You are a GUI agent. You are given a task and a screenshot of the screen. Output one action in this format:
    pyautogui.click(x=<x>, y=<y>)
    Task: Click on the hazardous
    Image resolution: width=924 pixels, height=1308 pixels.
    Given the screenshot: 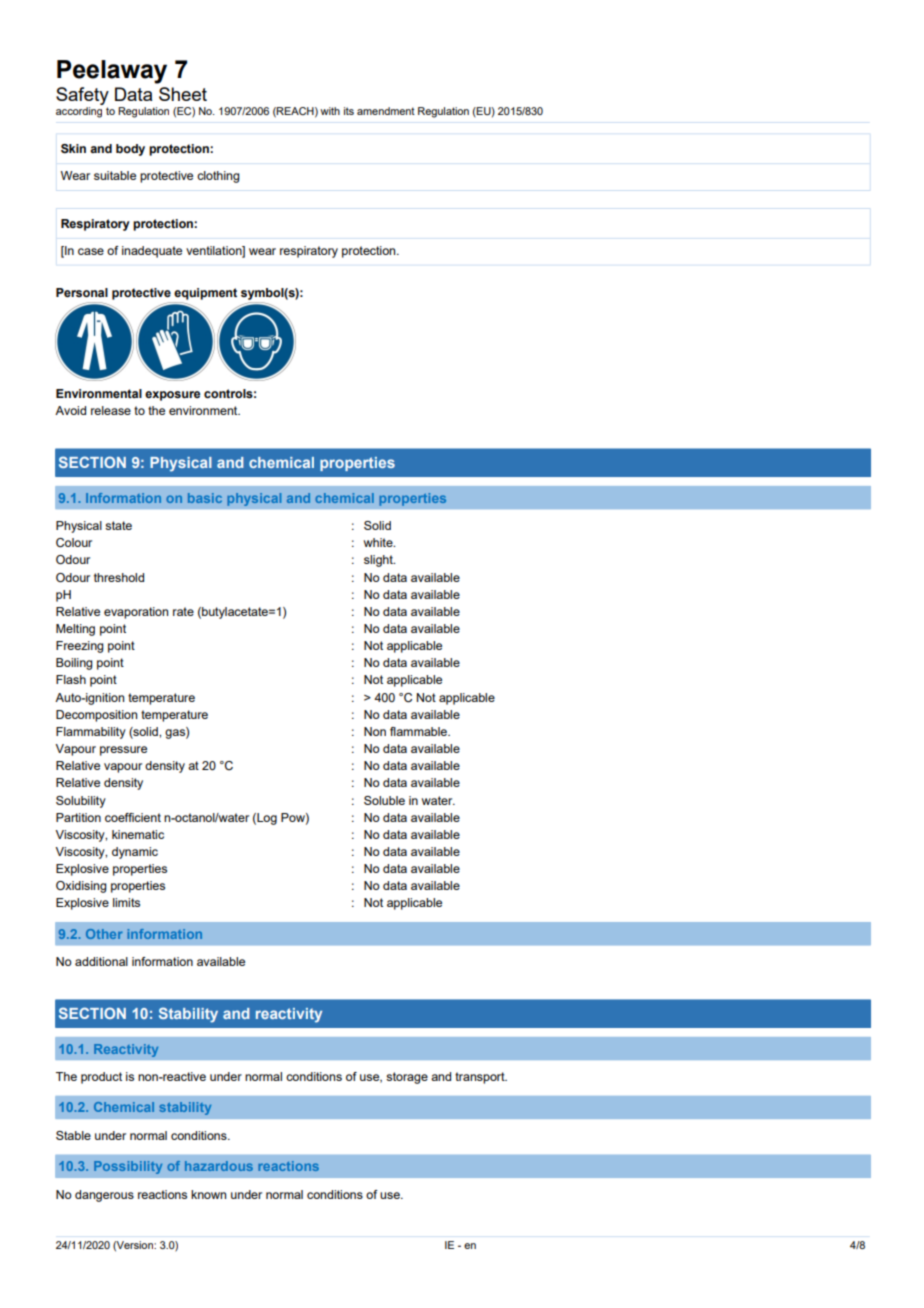 What is the action you would take?
    pyautogui.click(x=219, y=1166)
